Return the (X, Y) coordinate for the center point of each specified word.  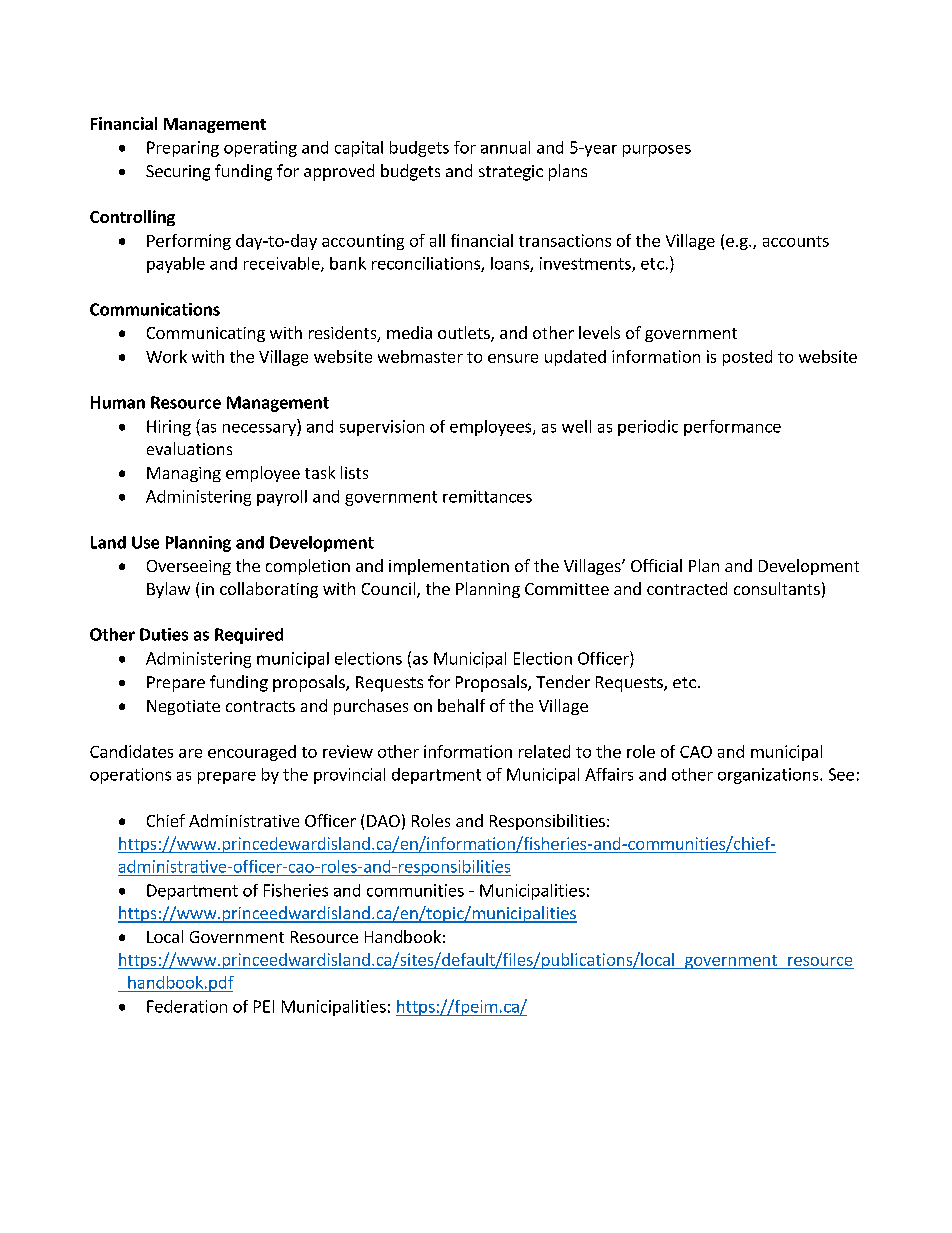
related (544, 751)
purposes (657, 151)
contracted (687, 588)
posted (747, 358)
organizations (769, 776)
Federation (187, 1006)
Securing (178, 173)
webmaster (420, 356)
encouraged (252, 753)
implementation (449, 567)
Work (166, 356)
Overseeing (189, 567)
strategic (511, 173)
